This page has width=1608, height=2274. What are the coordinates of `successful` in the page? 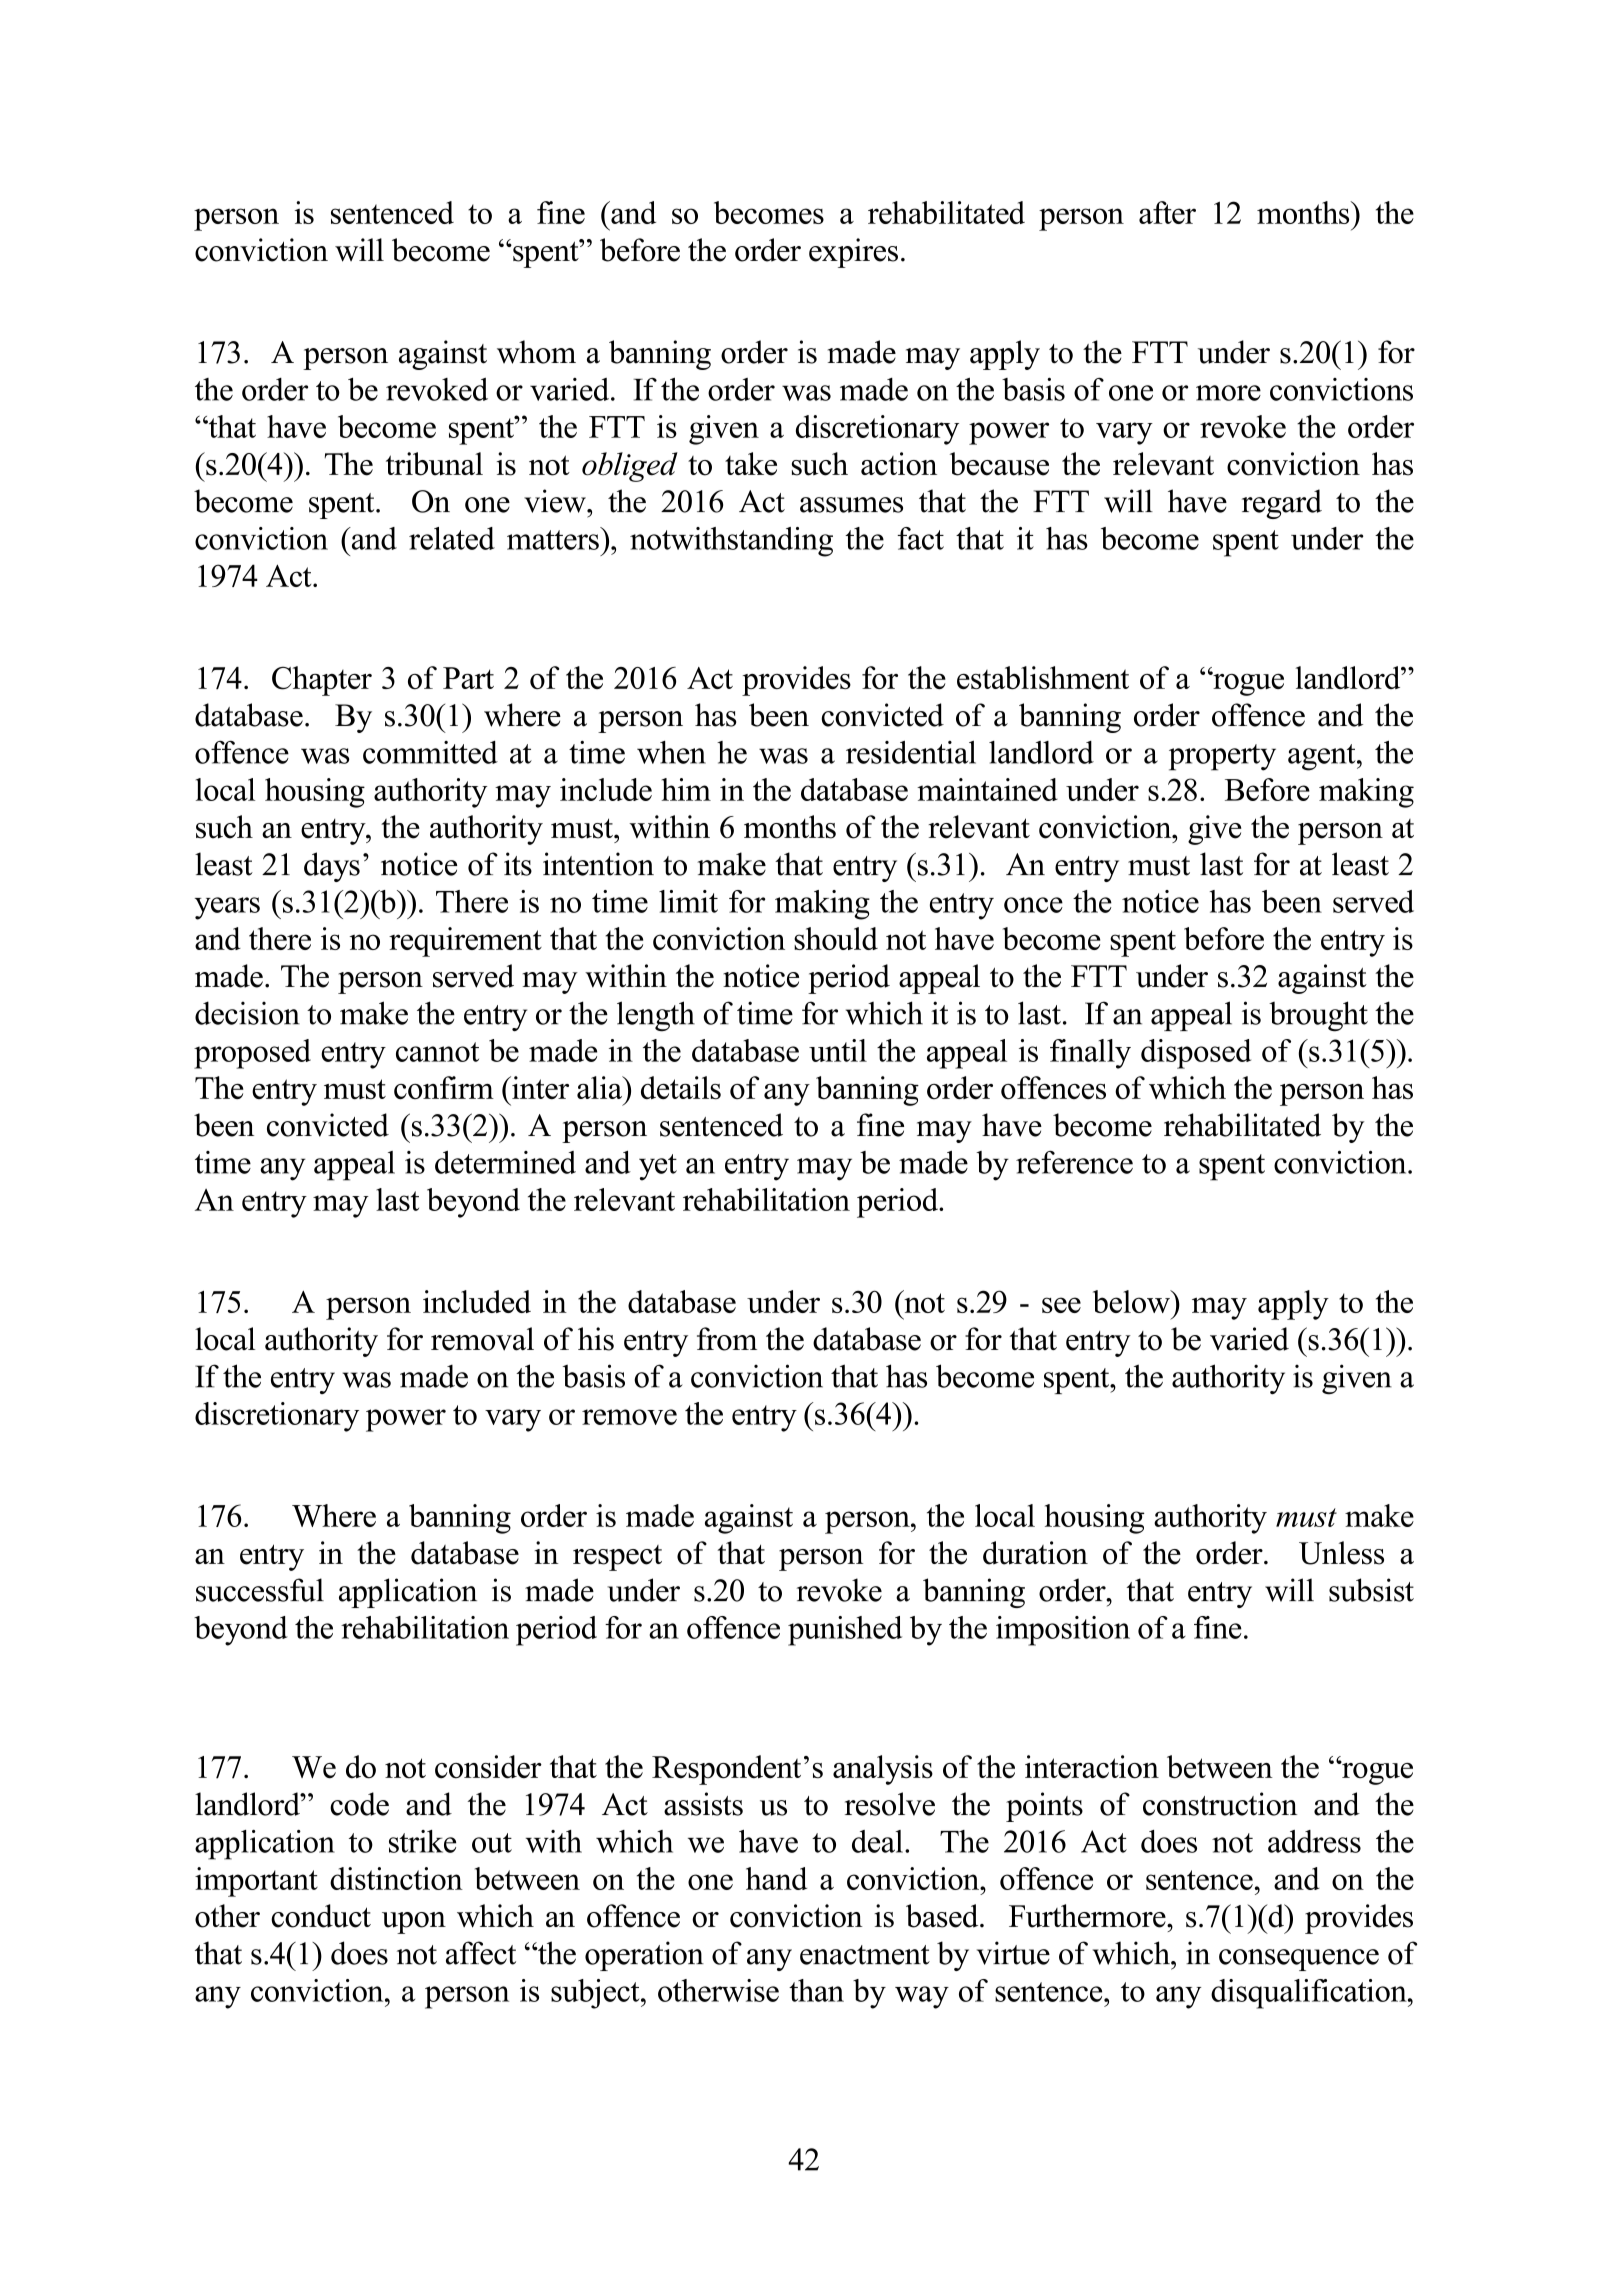 It's located at (260, 1590).
